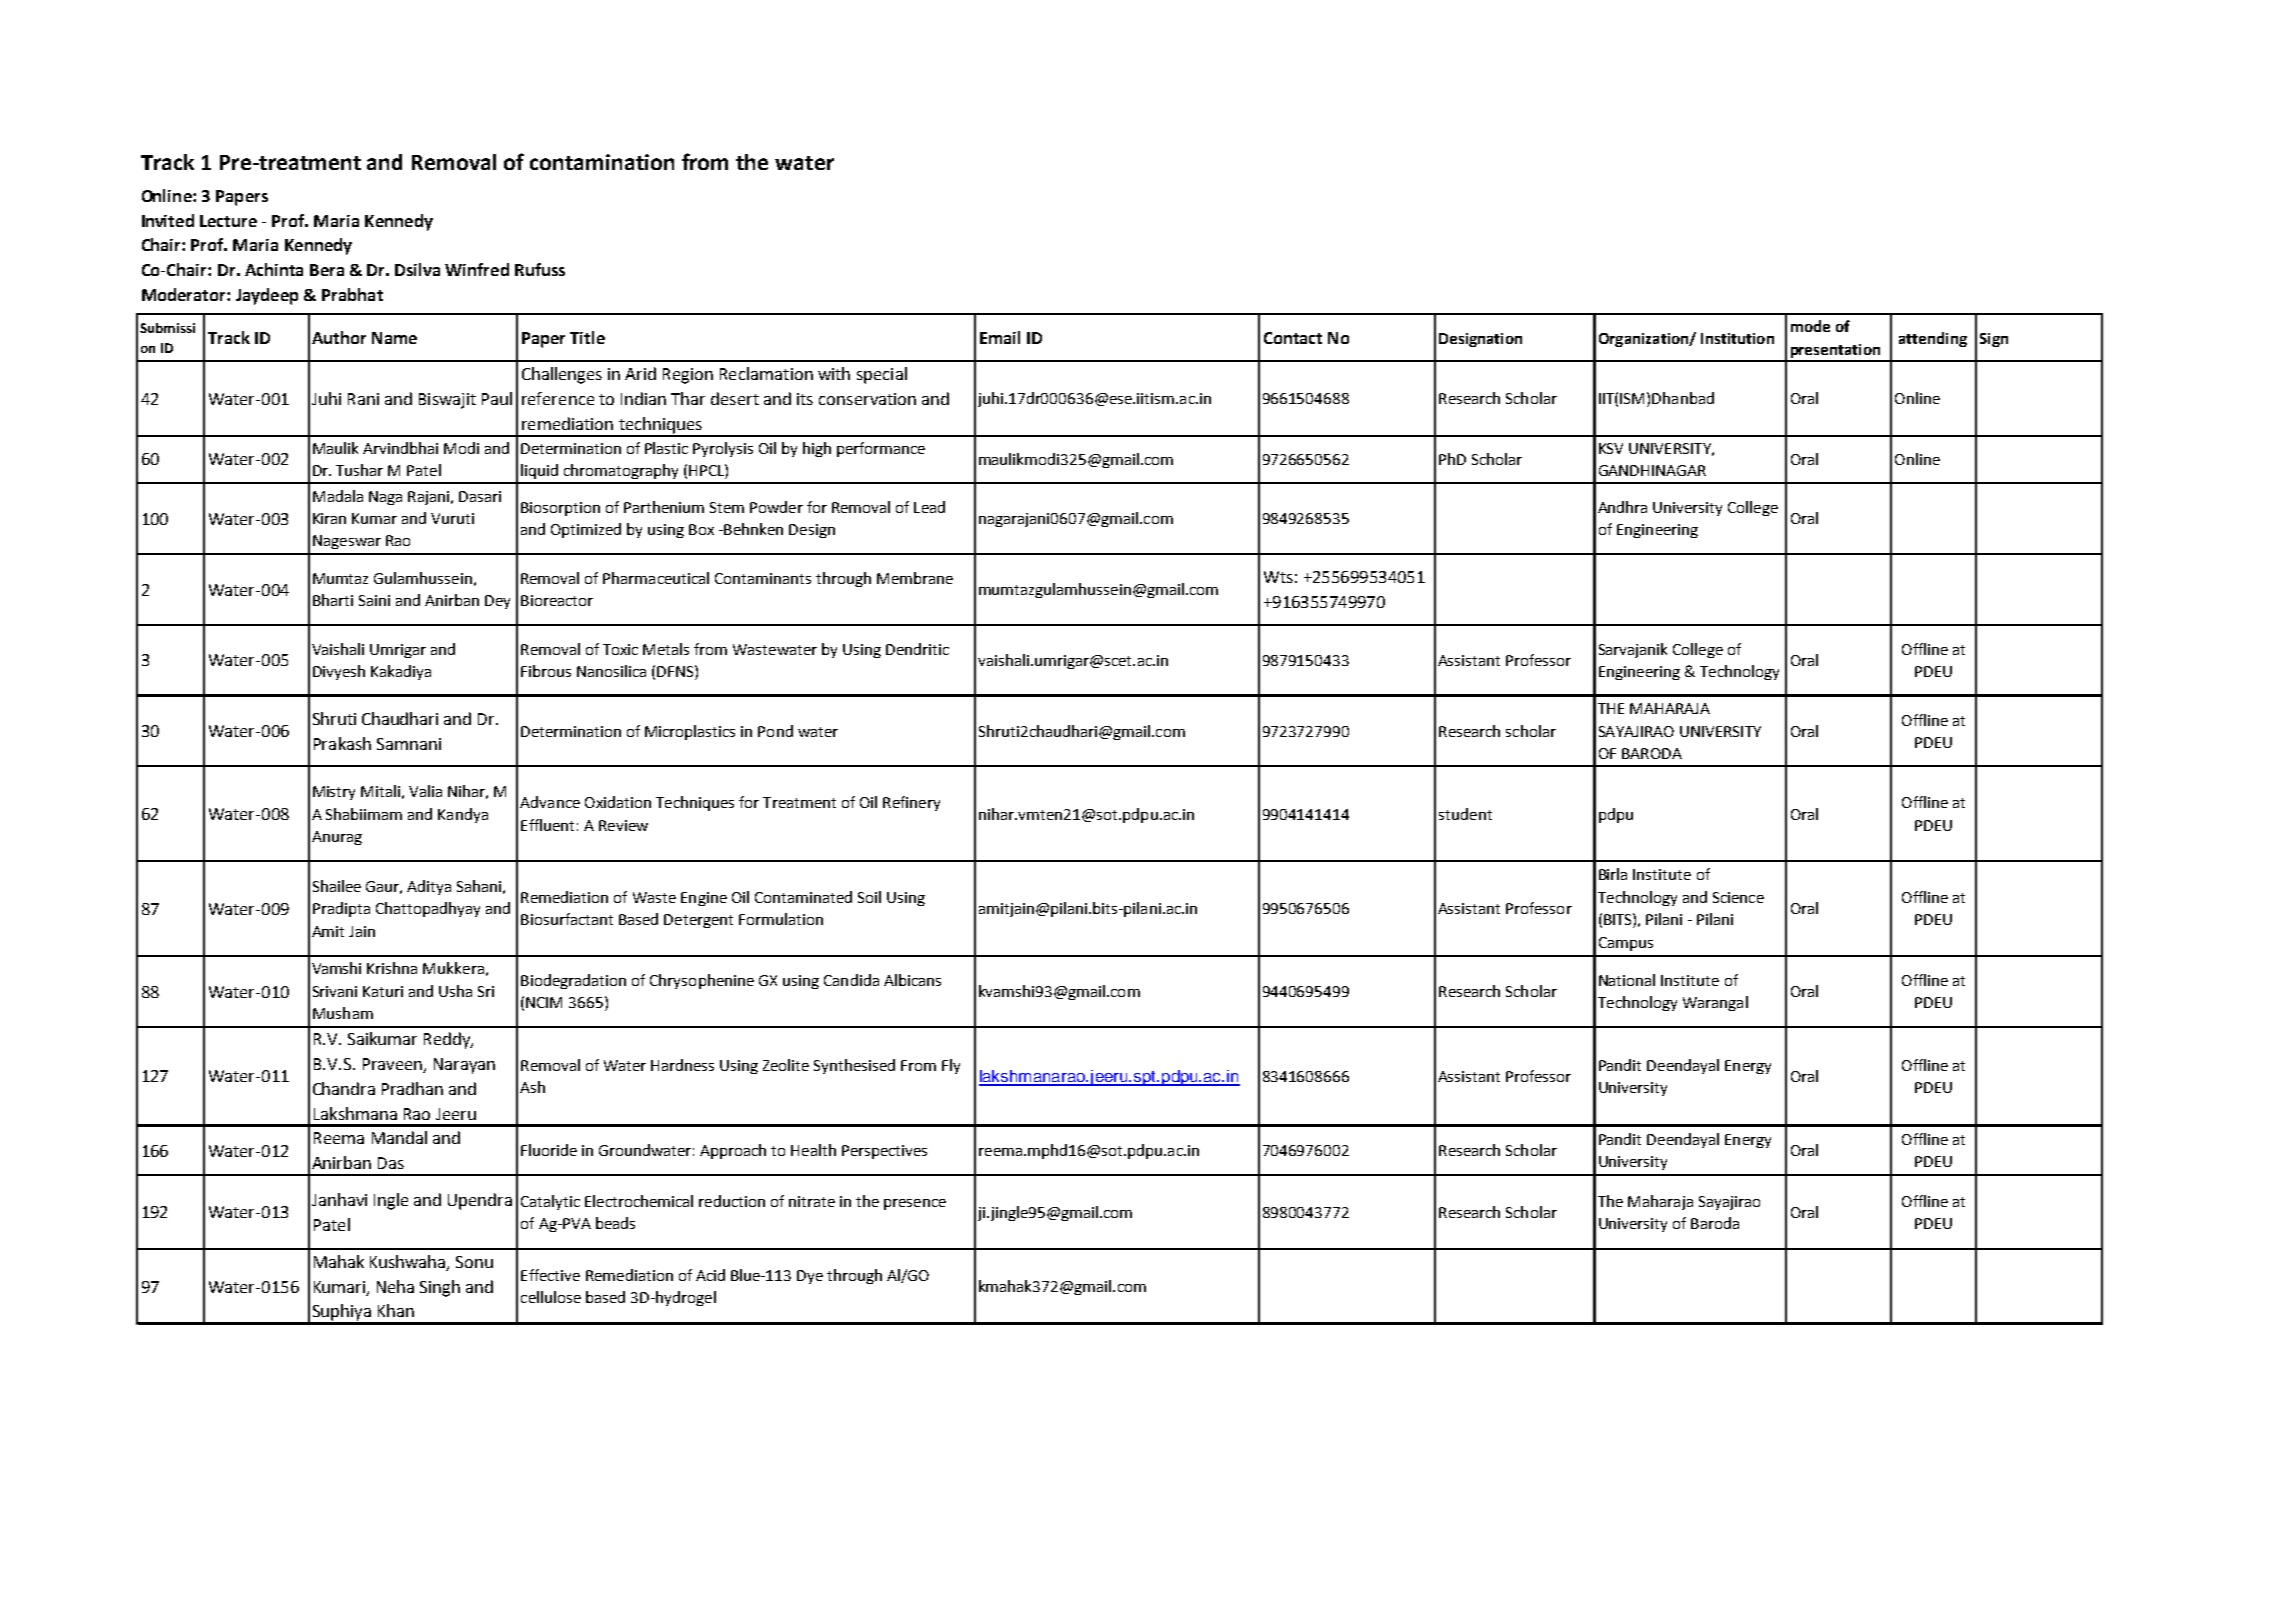 The image size is (2281, 1613). What do you see at coordinates (228, 221) in the image?
I see `Lecture` at bounding box center [228, 221].
